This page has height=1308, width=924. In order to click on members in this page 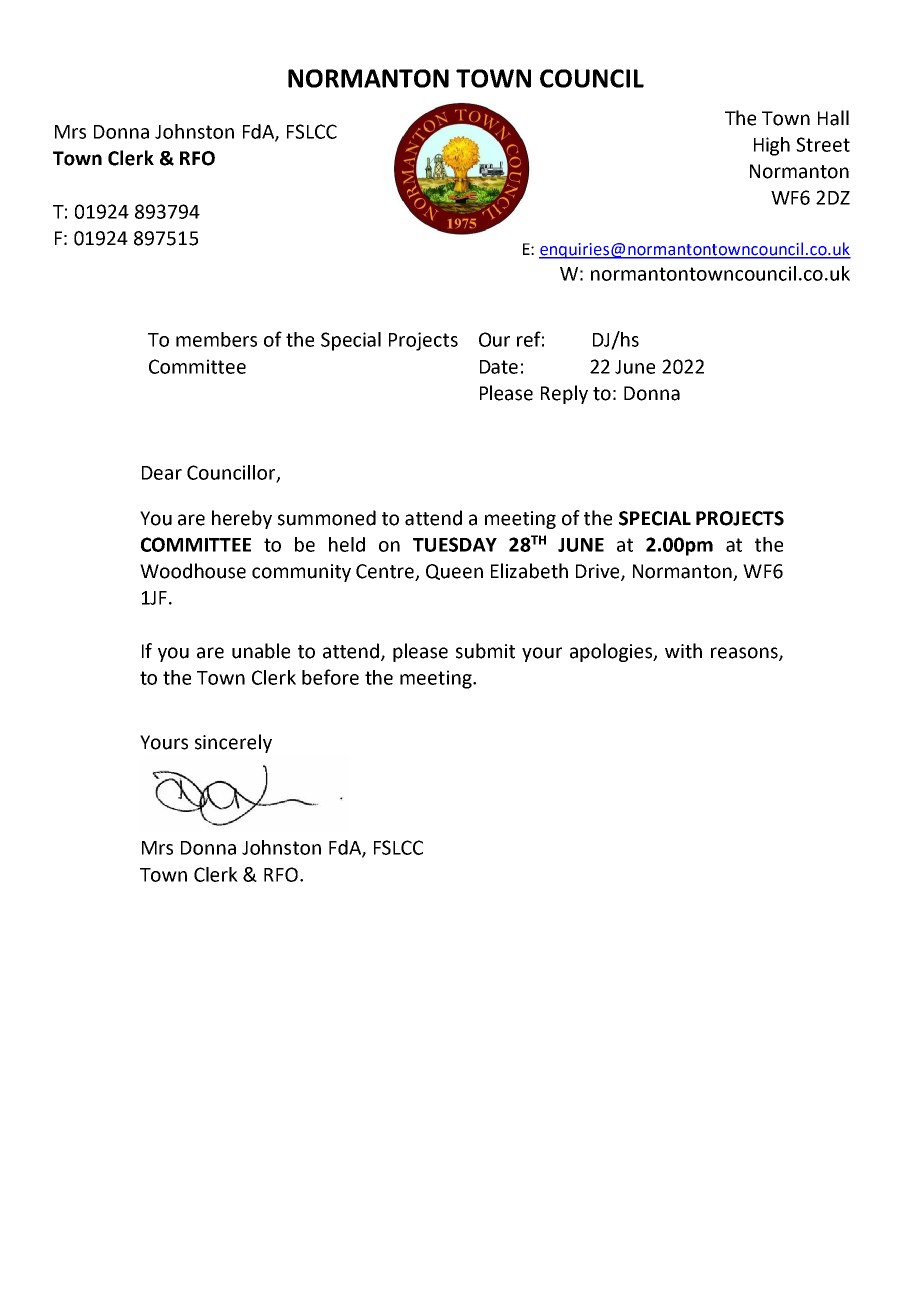, I will do `click(216, 339)`.
